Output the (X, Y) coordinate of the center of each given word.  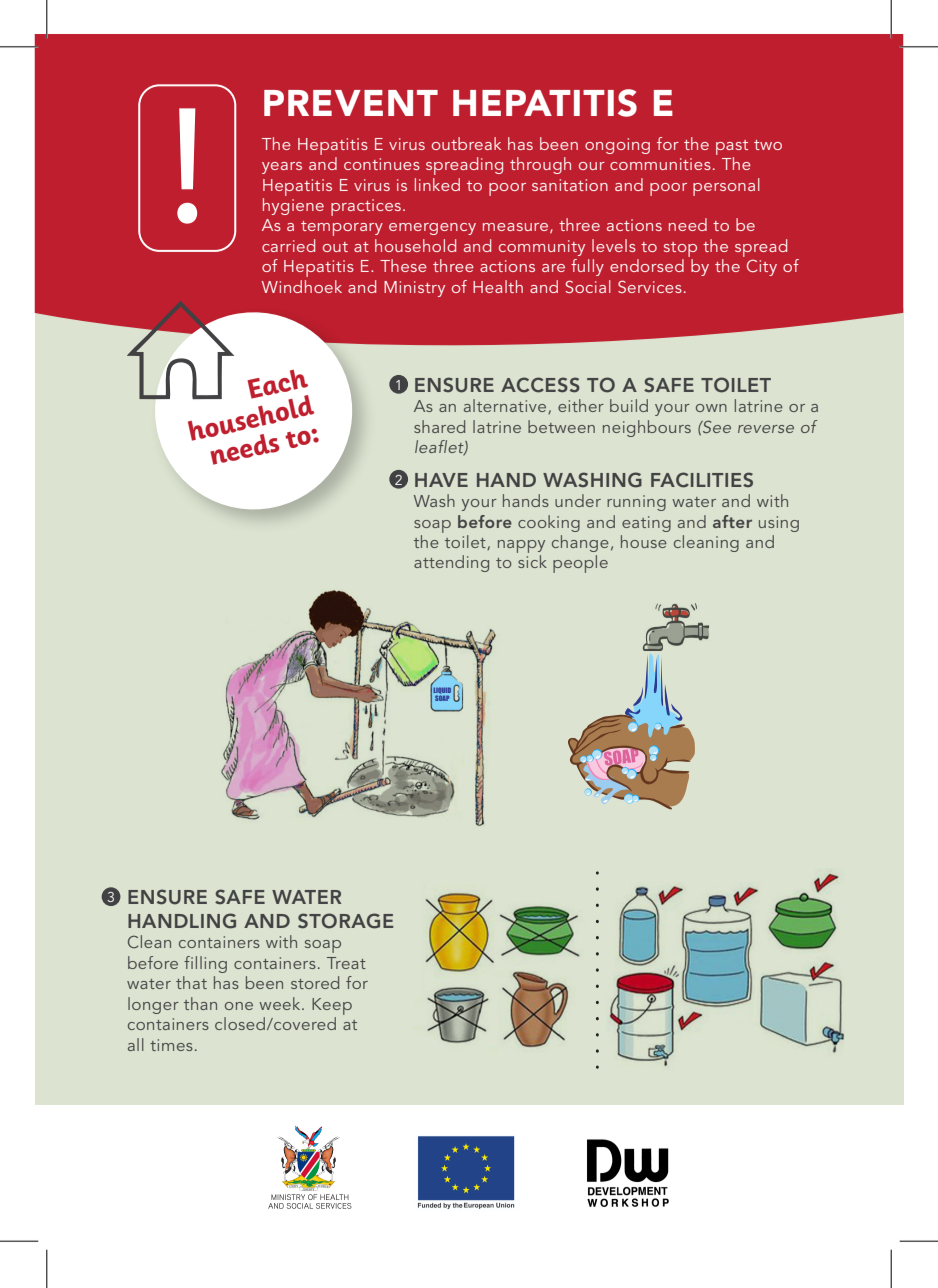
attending (451, 563)
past (732, 147)
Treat (346, 963)
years (282, 168)
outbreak (466, 143)
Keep (332, 1006)
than (200, 1003)
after (732, 521)
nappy (521, 546)
